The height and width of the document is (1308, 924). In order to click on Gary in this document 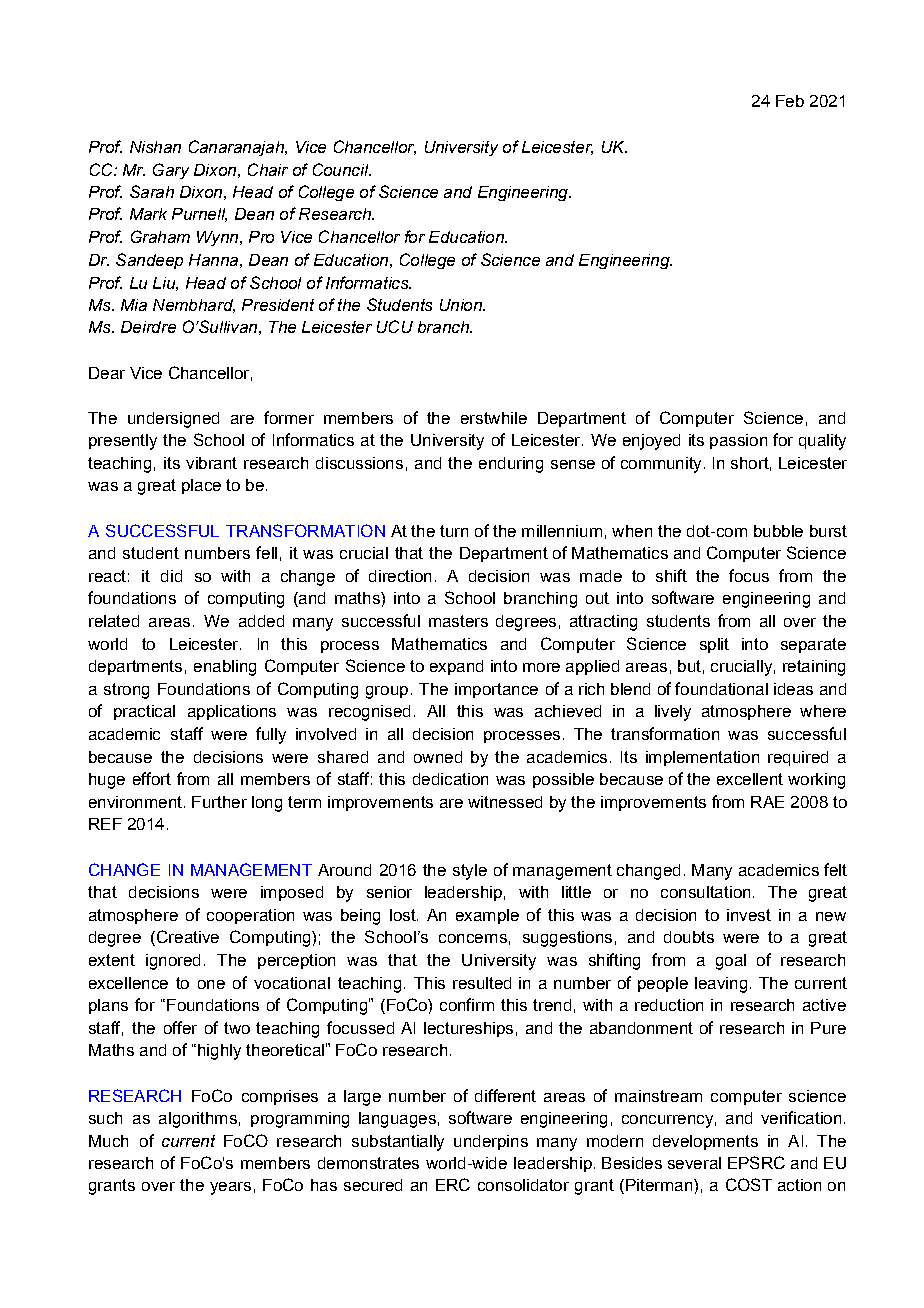, I will do `click(171, 171)`.
